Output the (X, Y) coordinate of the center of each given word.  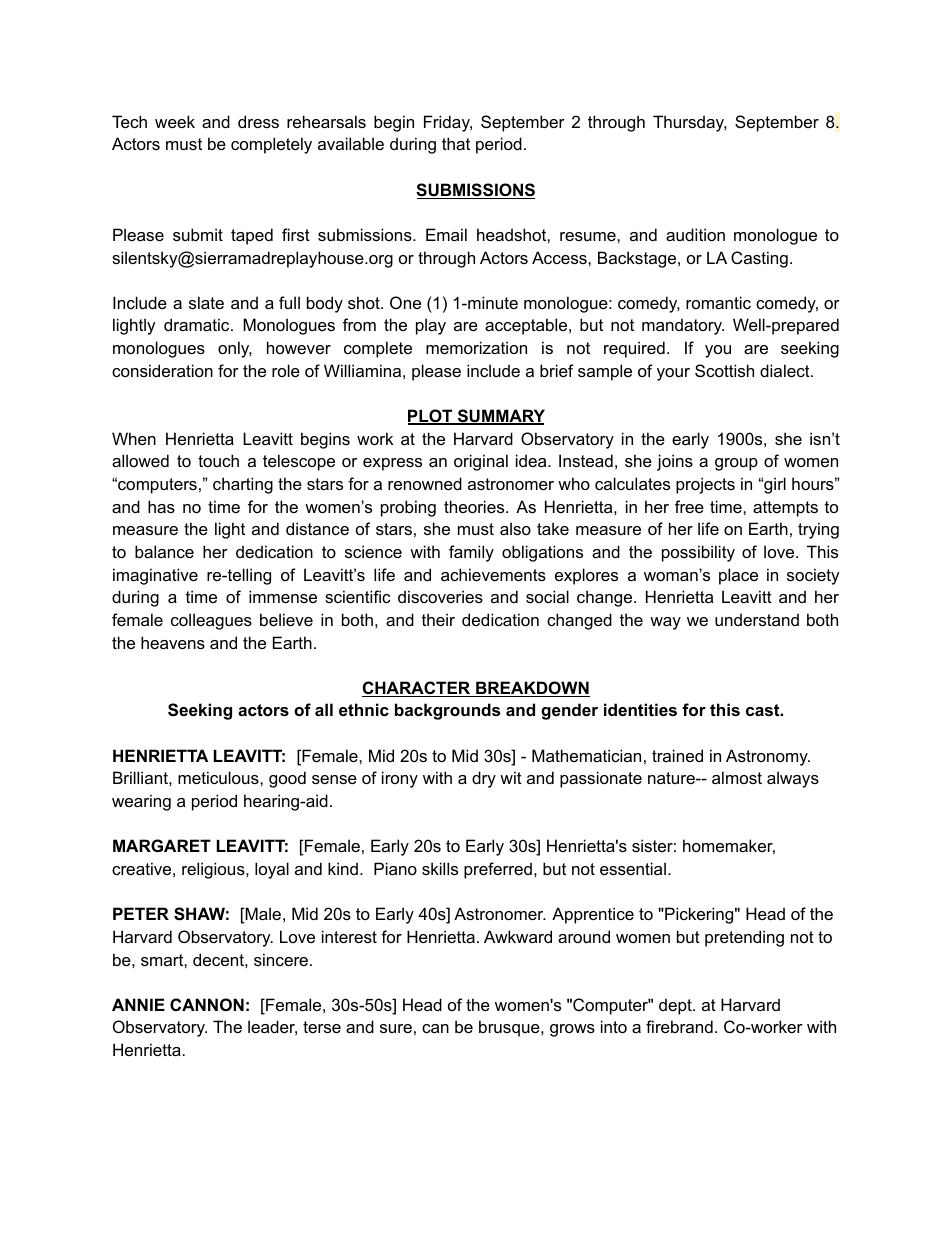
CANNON (207, 1004)
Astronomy (768, 757)
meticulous (219, 777)
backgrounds (447, 711)
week (175, 121)
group (736, 464)
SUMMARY (500, 417)
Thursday (690, 123)
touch (218, 460)
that (456, 143)
